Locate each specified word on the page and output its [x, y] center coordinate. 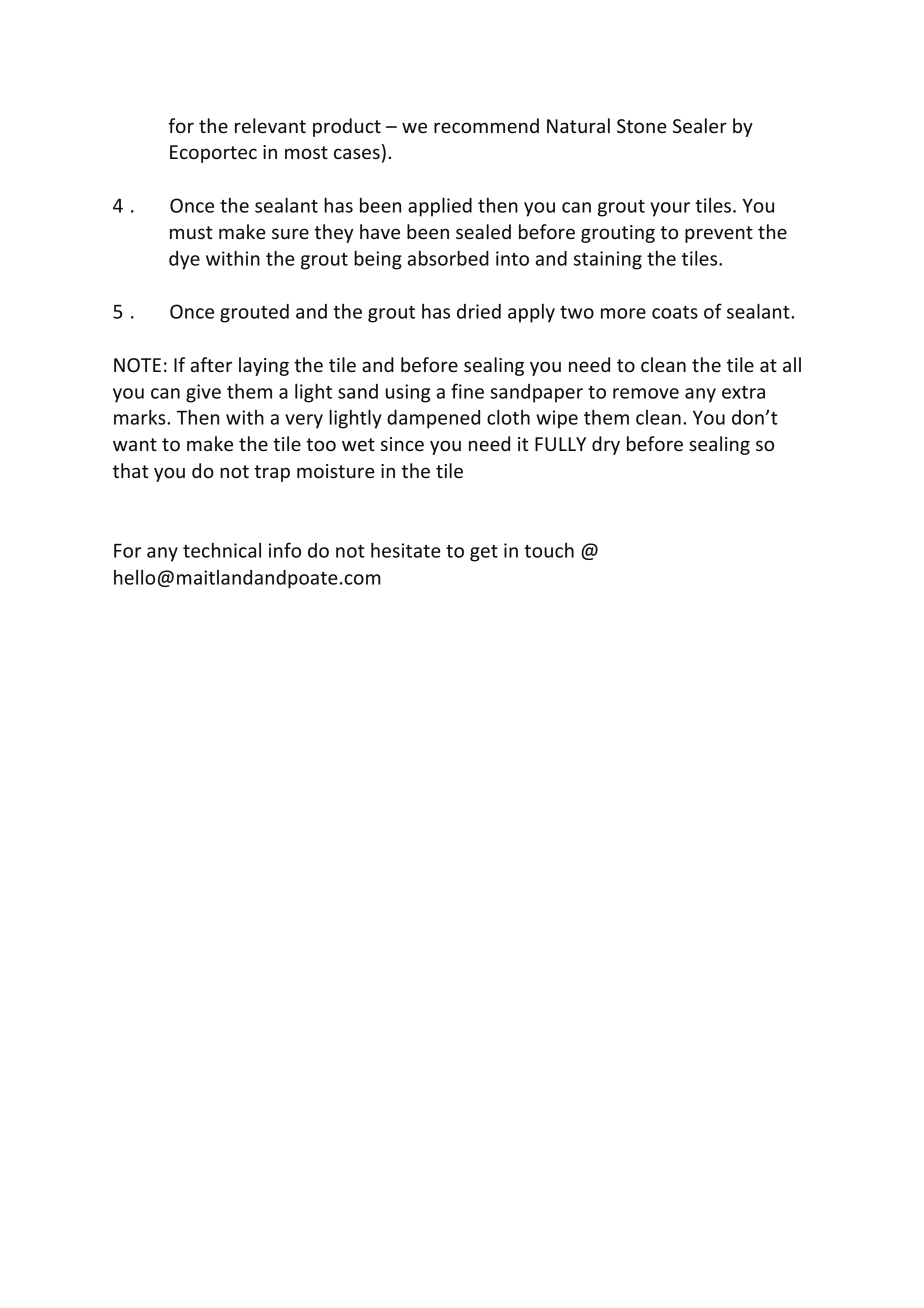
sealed [483, 232]
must [191, 232]
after [211, 365]
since [402, 444]
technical [222, 550]
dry [606, 445]
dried [479, 311]
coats [675, 312]
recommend [486, 126]
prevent [719, 234]
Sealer [700, 126]
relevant [270, 126]
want [135, 444]
